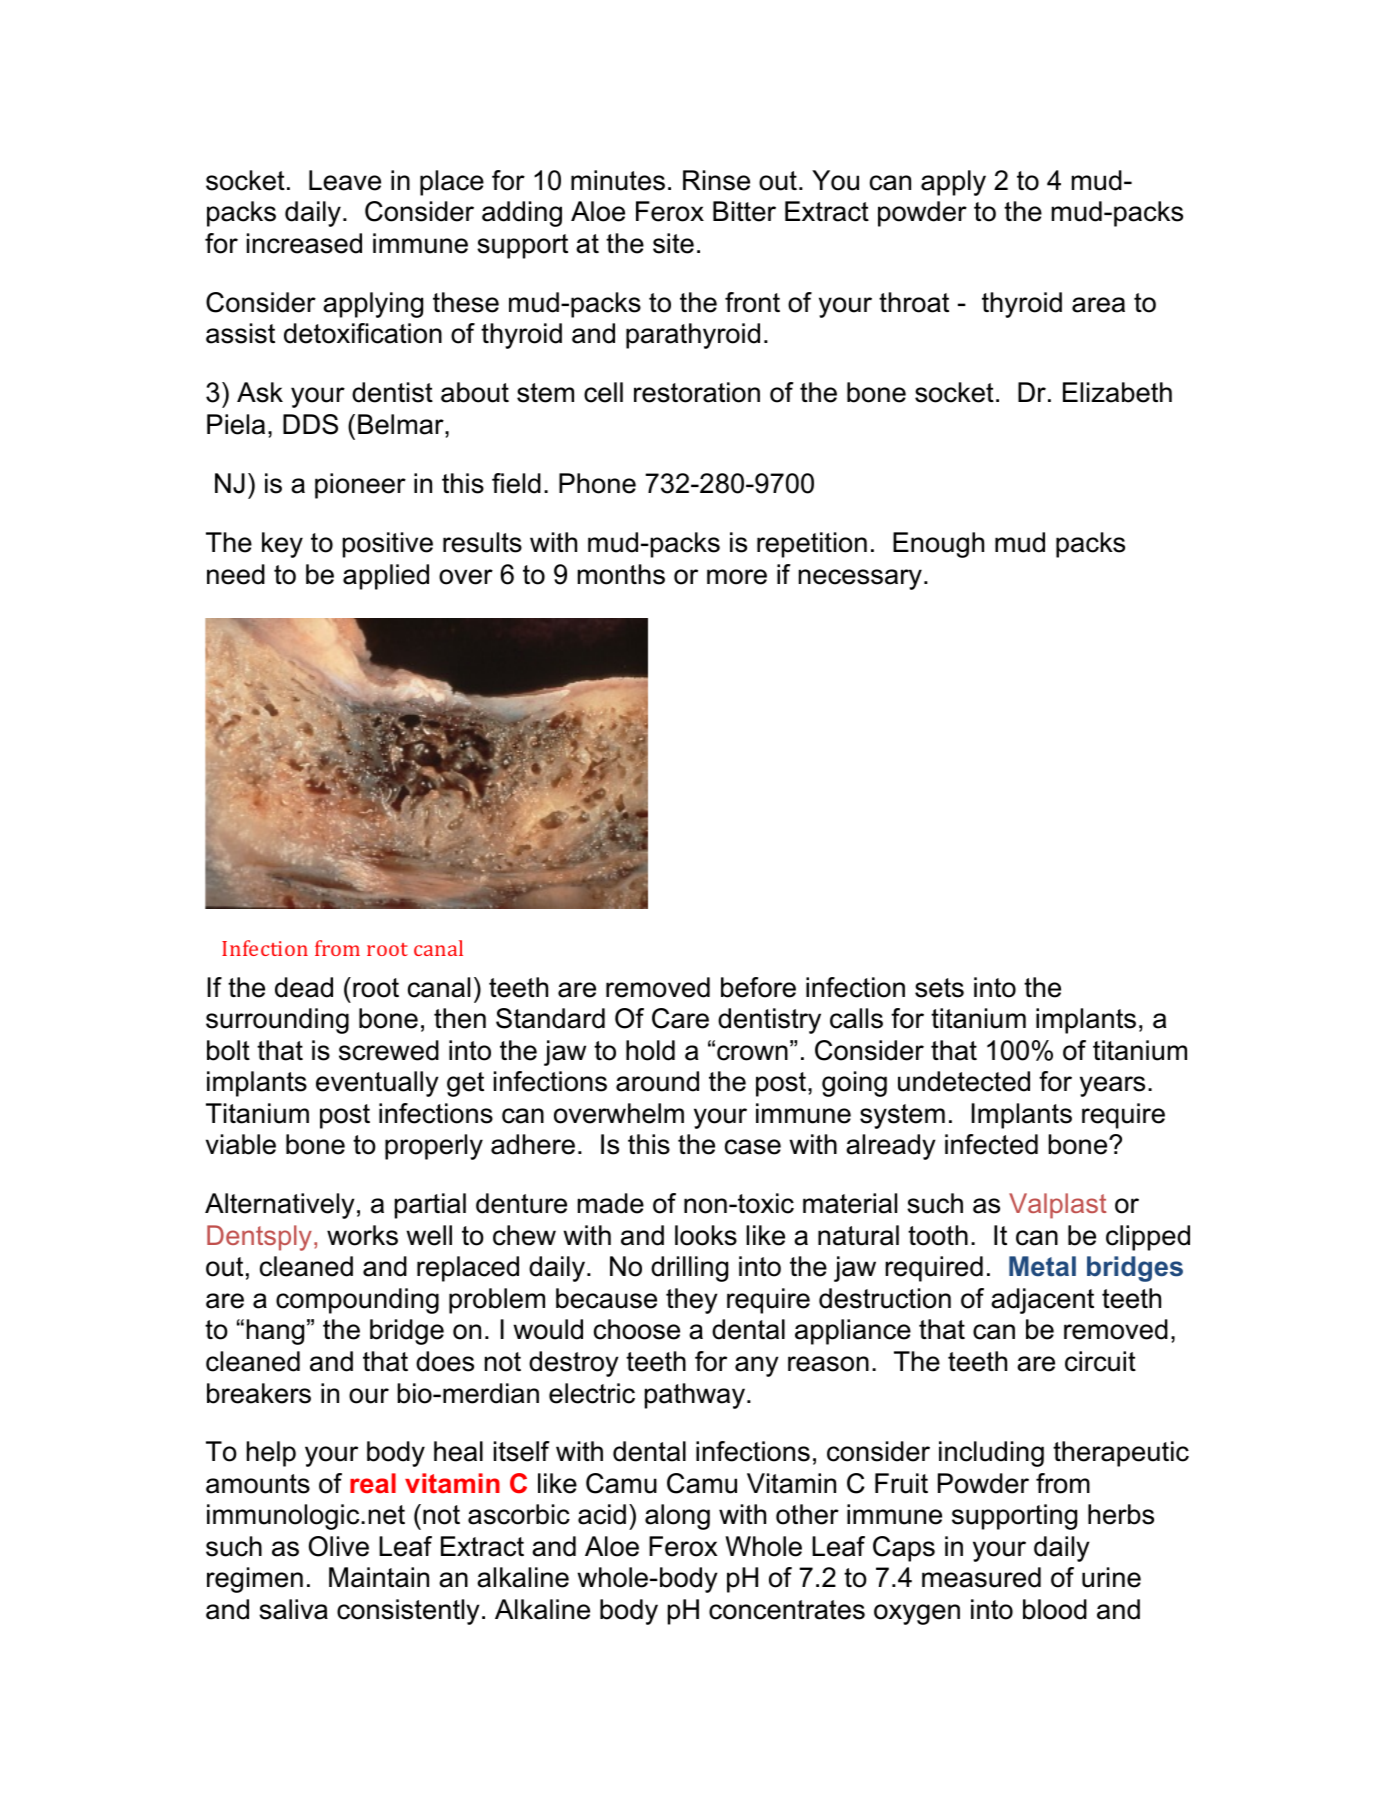 The image size is (1399, 1810). What do you see at coordinates (1098, 305) in the screenshot?
I see `area` at bounding box center [1098, 305].
